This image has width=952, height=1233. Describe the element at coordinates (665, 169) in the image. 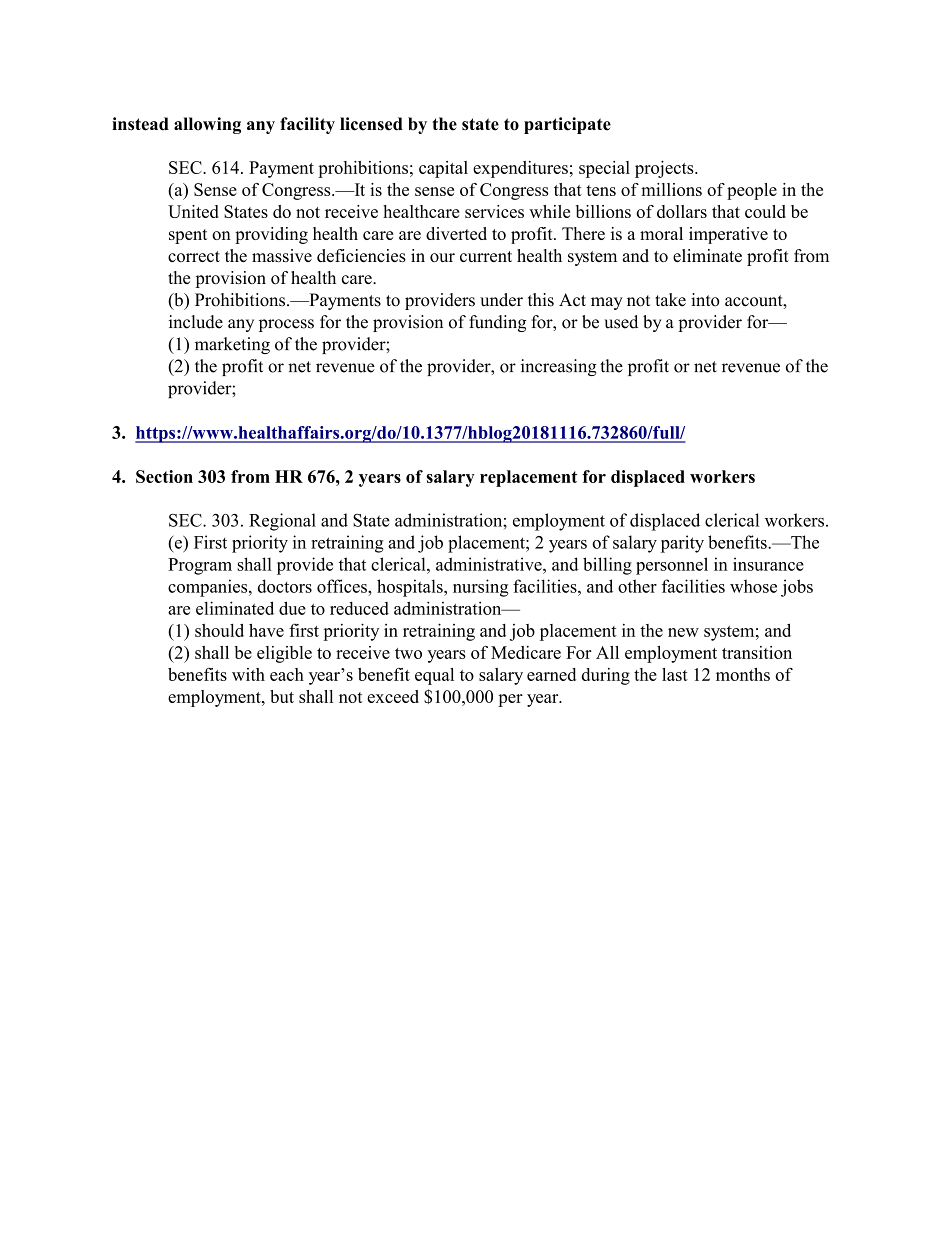

I see `projects` at that location.
